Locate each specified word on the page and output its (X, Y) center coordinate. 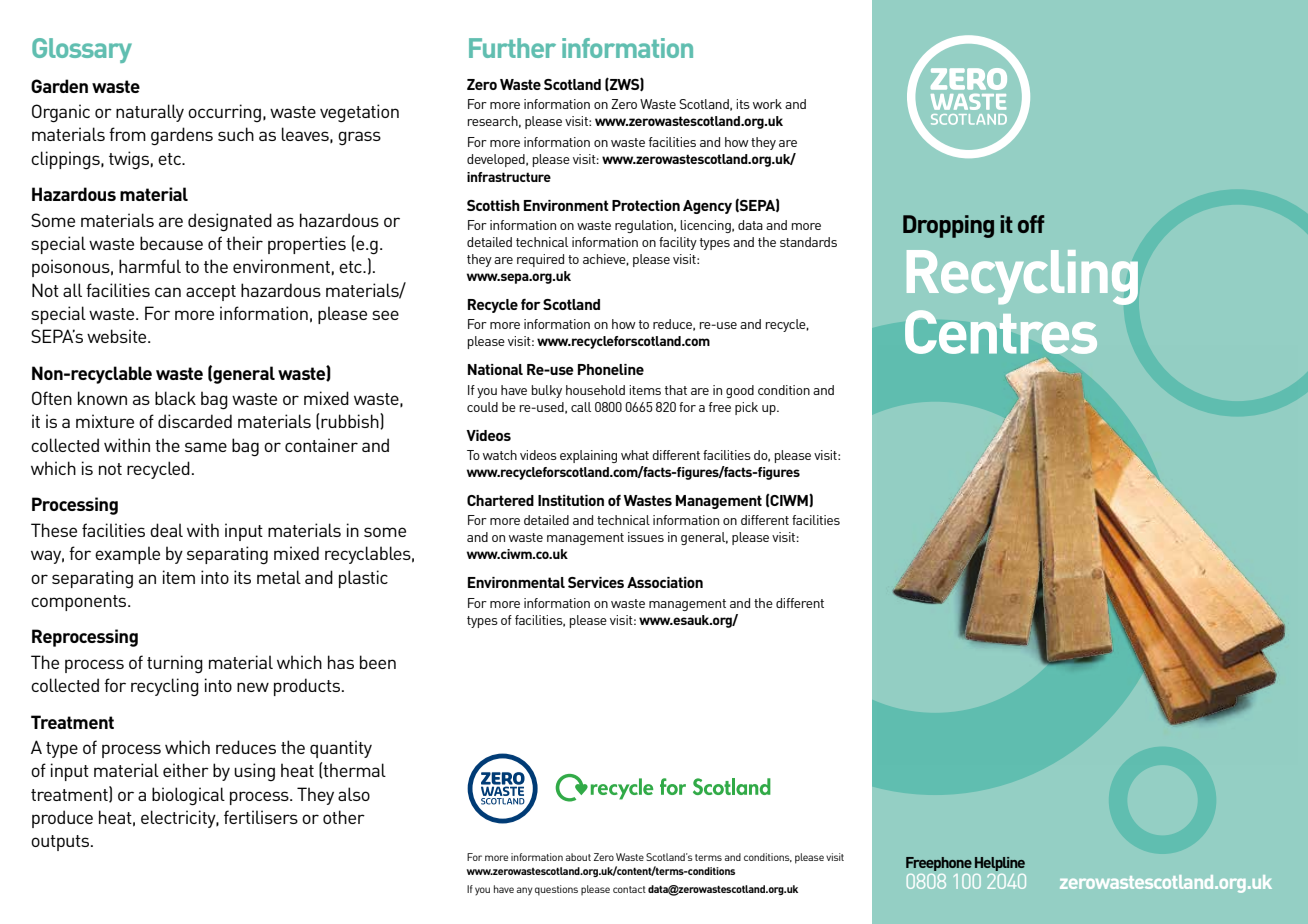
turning (175, 664)
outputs (61, 843)
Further (512, 48)
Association (665, 582)
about (578, 857)
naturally (150, 113)
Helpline (1000, 864)
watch (500, 455)
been (378, 662)
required (540, 260)
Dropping (948, 226)
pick (746, 408)
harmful (150, 266)
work (767, 104)
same (206, 447)
